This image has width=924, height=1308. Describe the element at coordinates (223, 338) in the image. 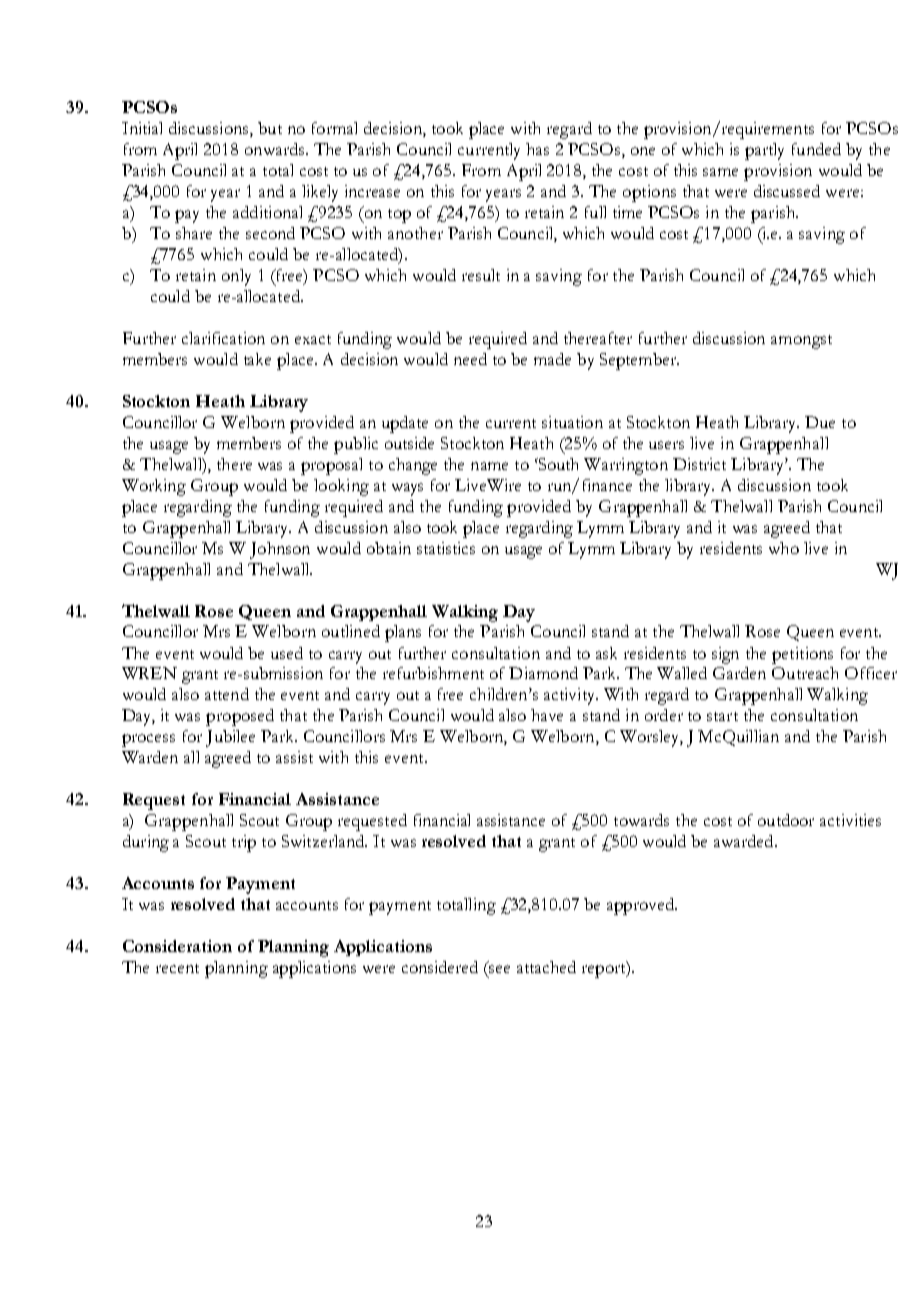

I see `clarification` at that location.
